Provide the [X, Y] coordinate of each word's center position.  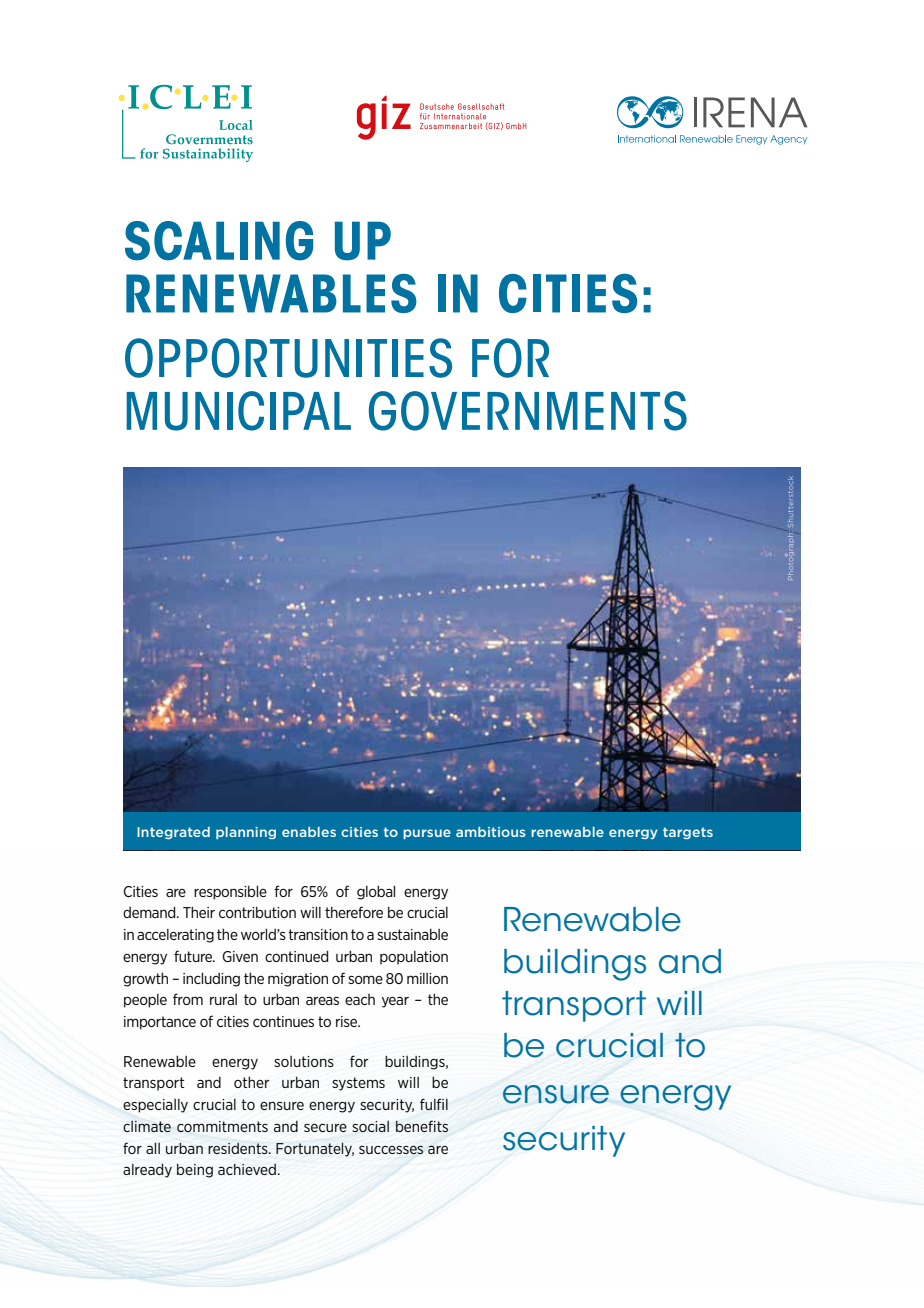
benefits [422, 1126]
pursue [427, 834]
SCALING [219, 241]
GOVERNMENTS [528, 411]
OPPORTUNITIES [288, 358]
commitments [222, 1126]
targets [688, 833]
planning [246, 833]
